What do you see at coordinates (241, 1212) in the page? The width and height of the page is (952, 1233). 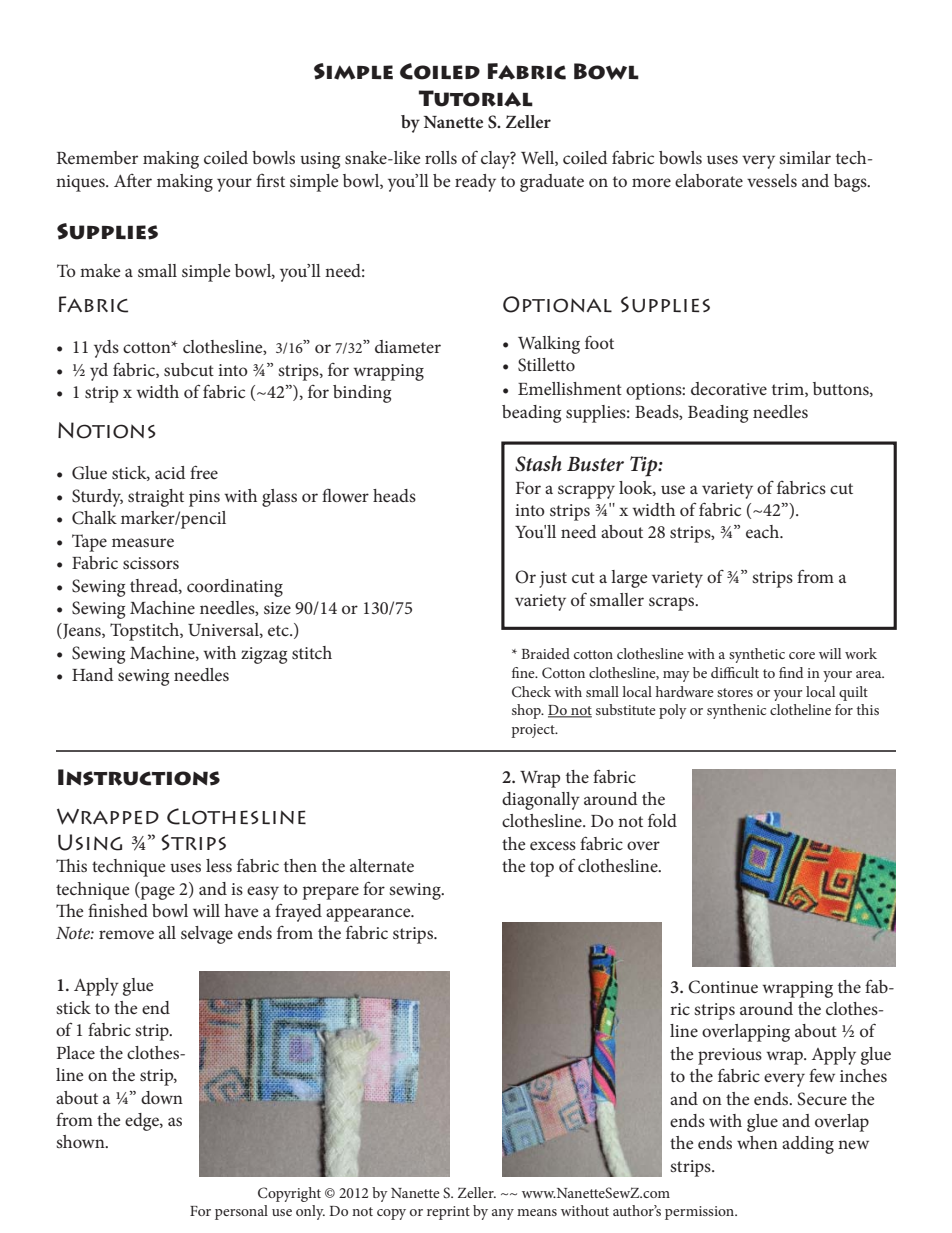 I see `personal` at bounding box center [241, 1212].
